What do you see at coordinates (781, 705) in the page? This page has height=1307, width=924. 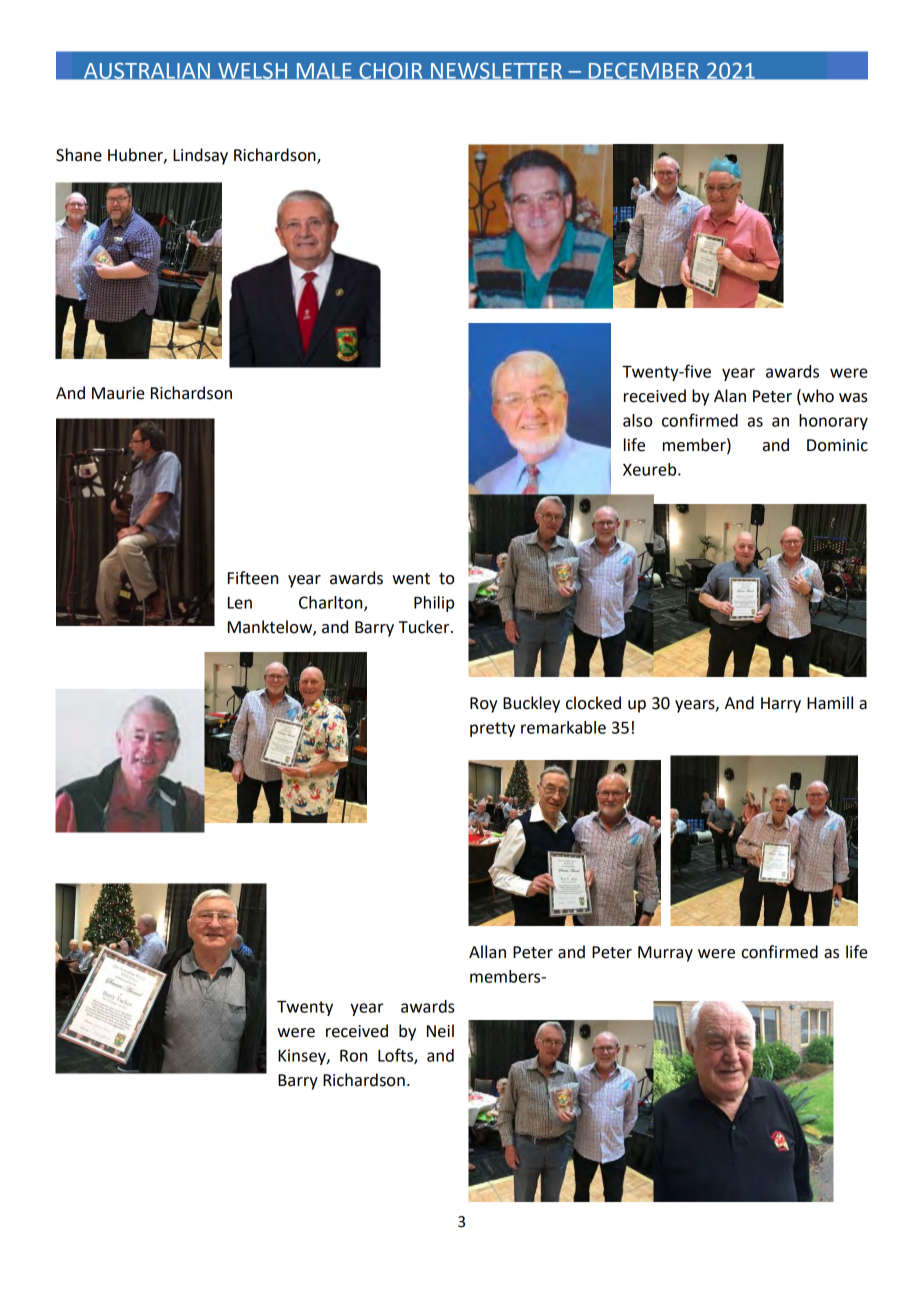 I see `Harry` at bounding box center [781, 705].
